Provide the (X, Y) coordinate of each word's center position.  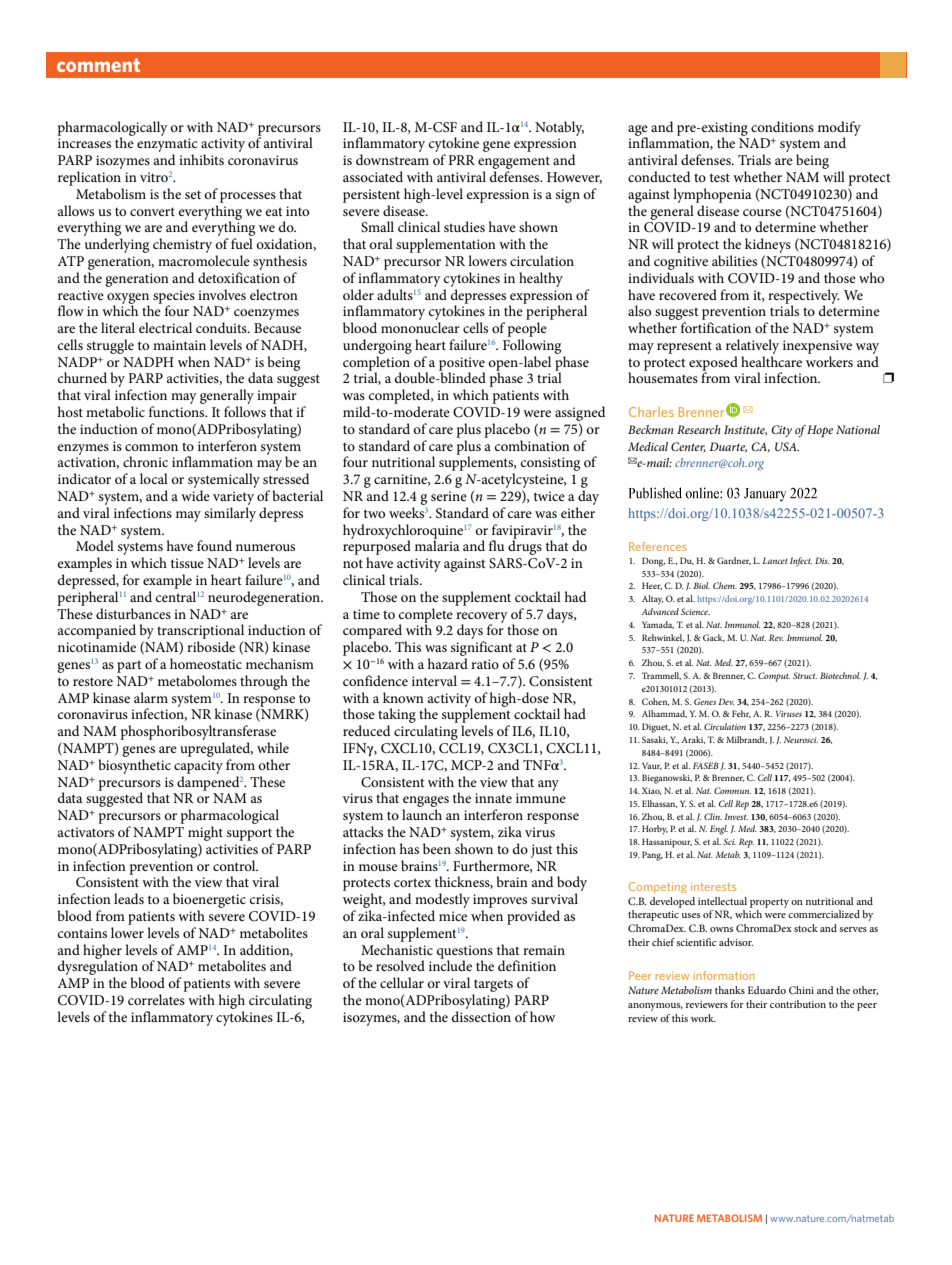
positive (462, 365)
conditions (782, 126)
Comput (774, 677)
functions (178, 411)
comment (98, 65)
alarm (151, 697)
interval (434, 680)
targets (493, 985)
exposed (713, 364)
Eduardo (767, 990)
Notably (559, 128)
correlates (156, 999)
